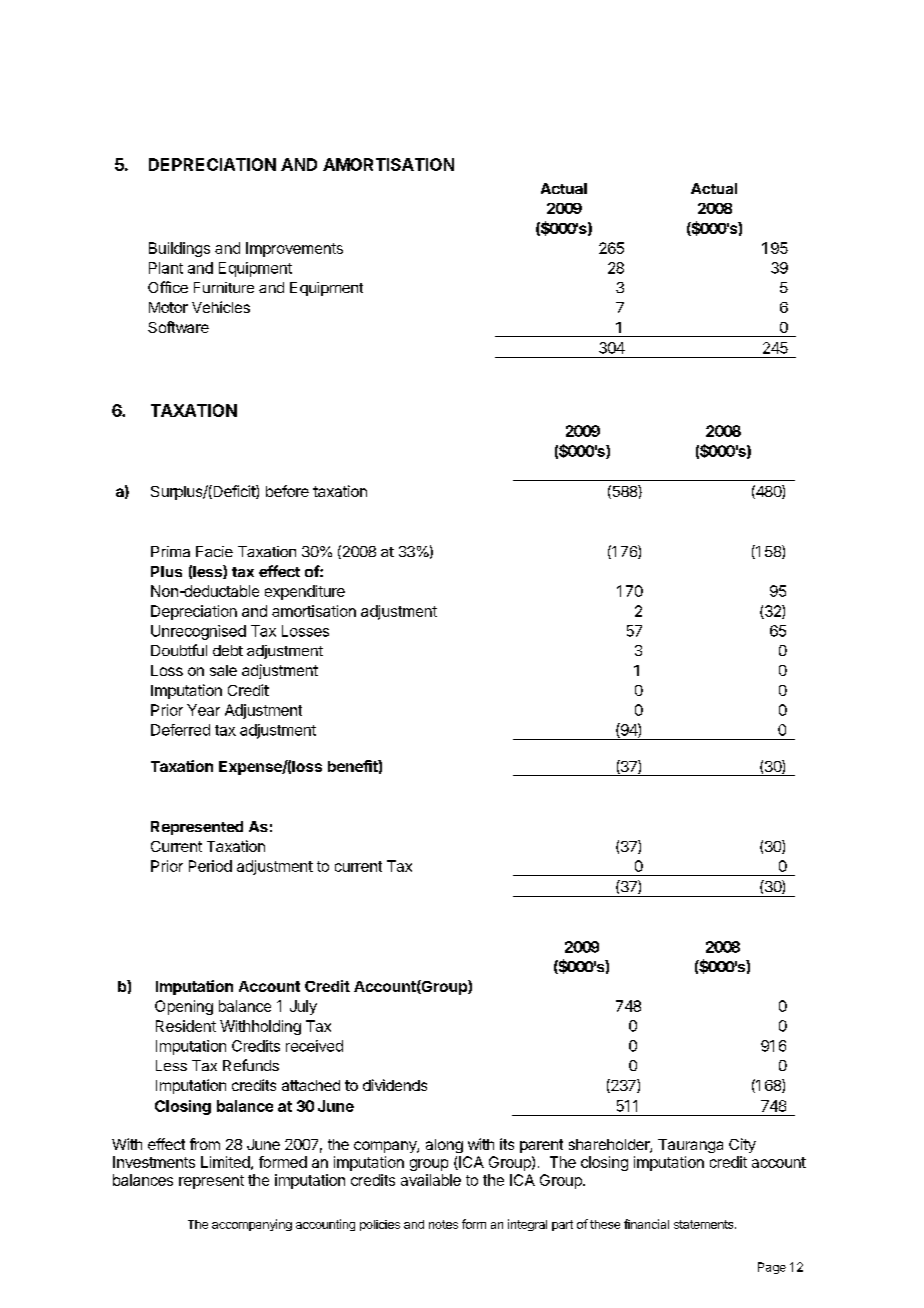  I want to click on notes, so click(443, 1224).
